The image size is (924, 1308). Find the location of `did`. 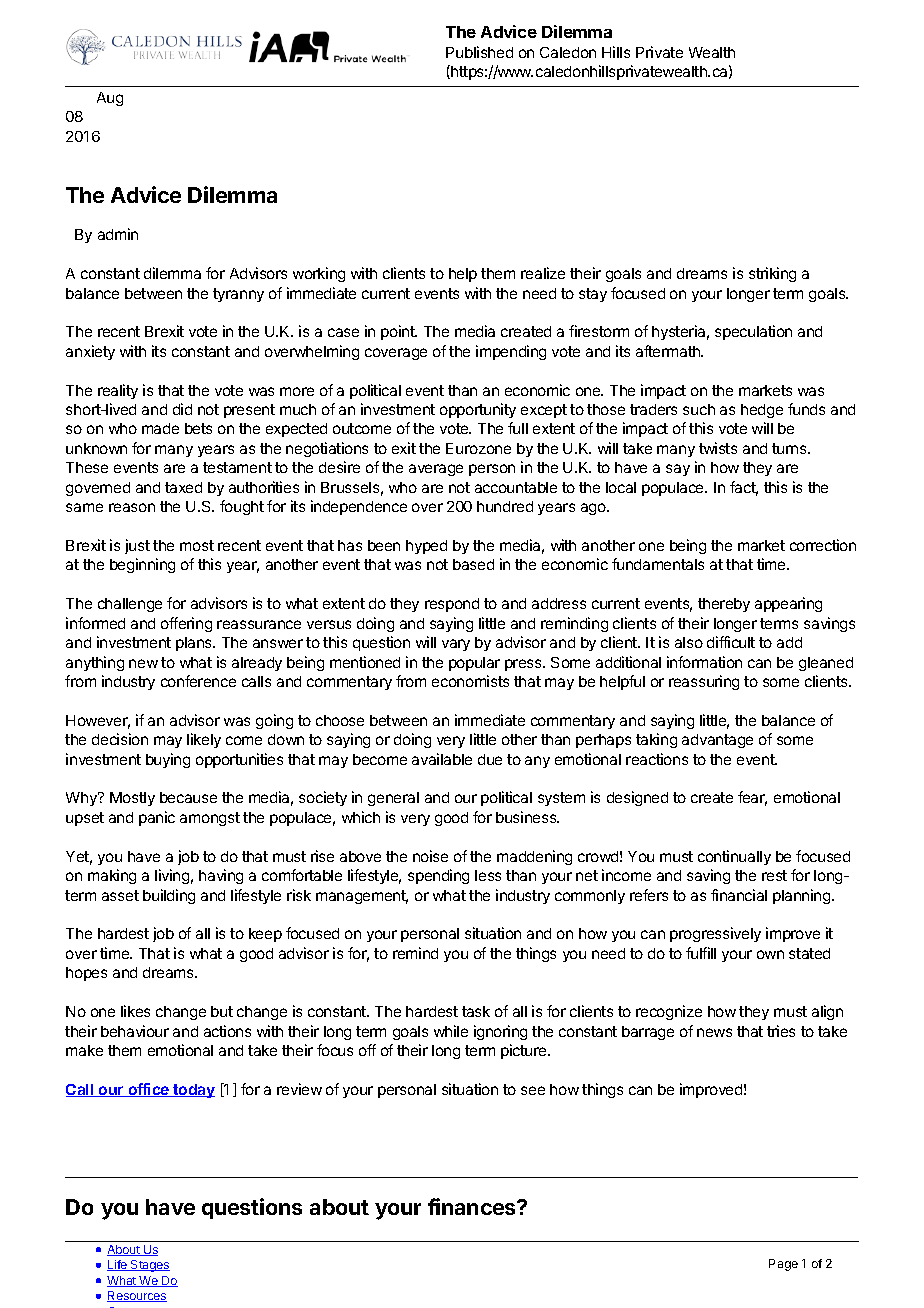

did is located at coordinates (182, 409).
